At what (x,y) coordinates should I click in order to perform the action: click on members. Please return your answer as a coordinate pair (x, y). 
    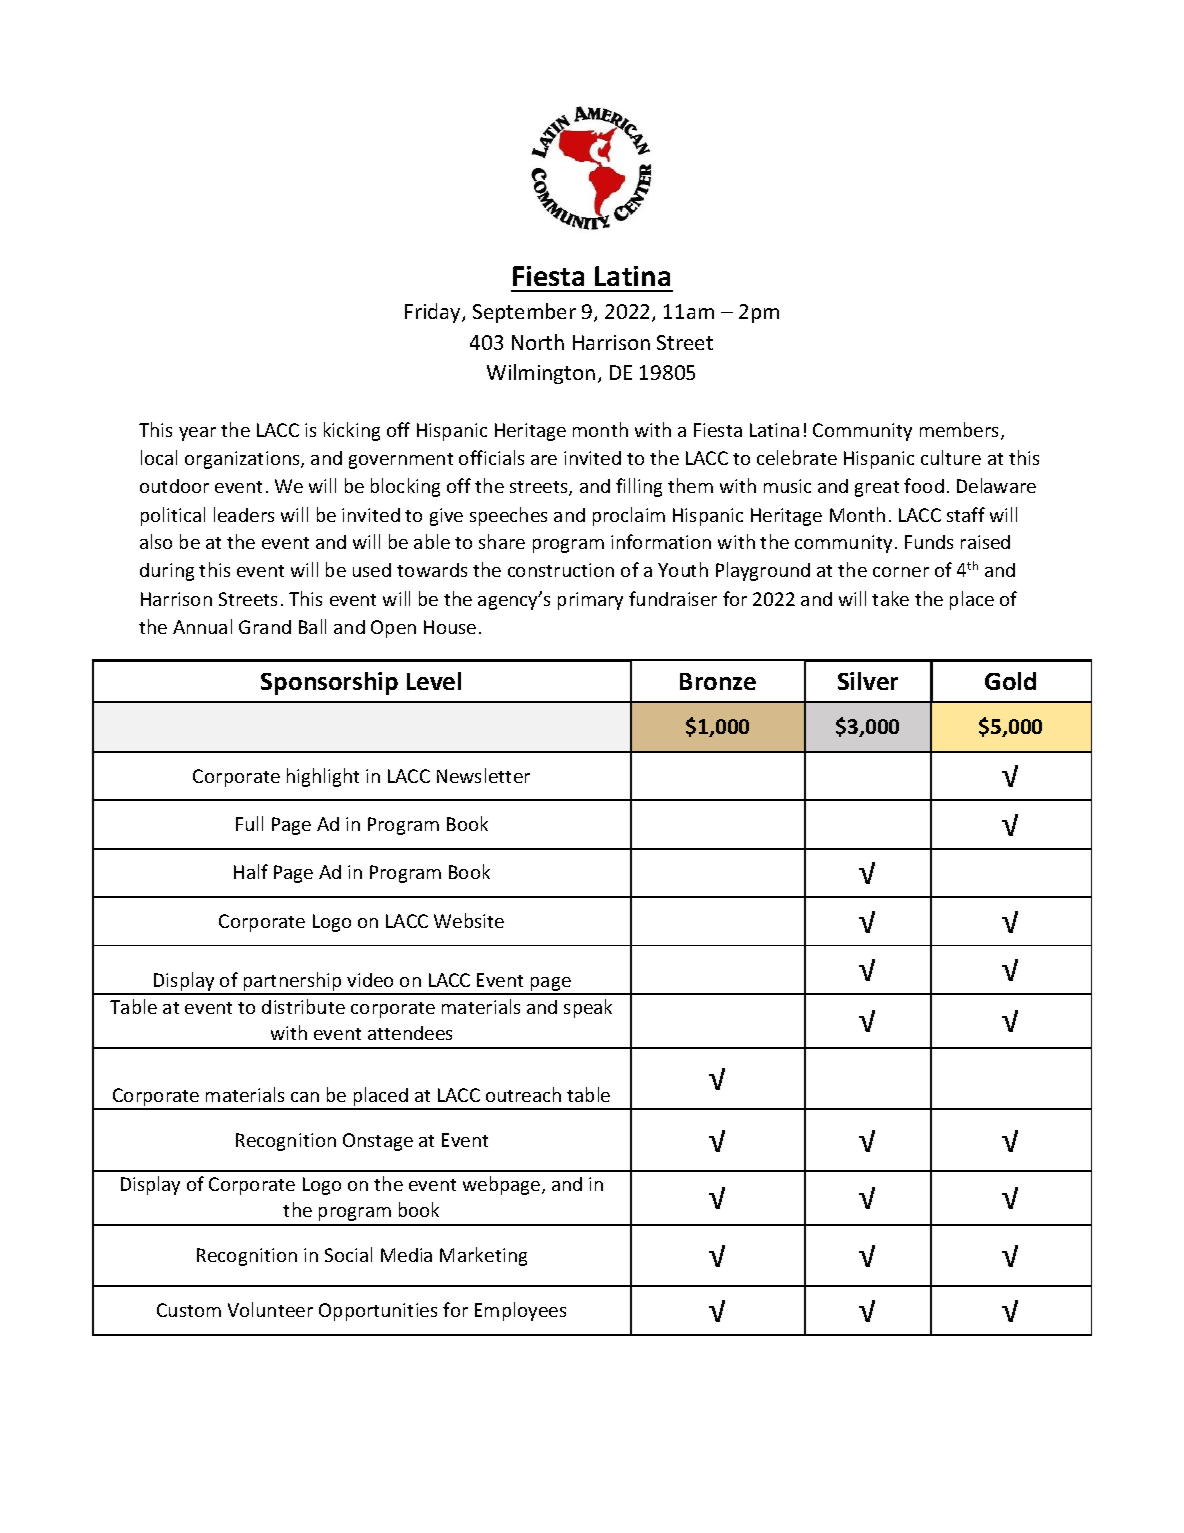
    Looking at the image, I should click on (961, 431).
